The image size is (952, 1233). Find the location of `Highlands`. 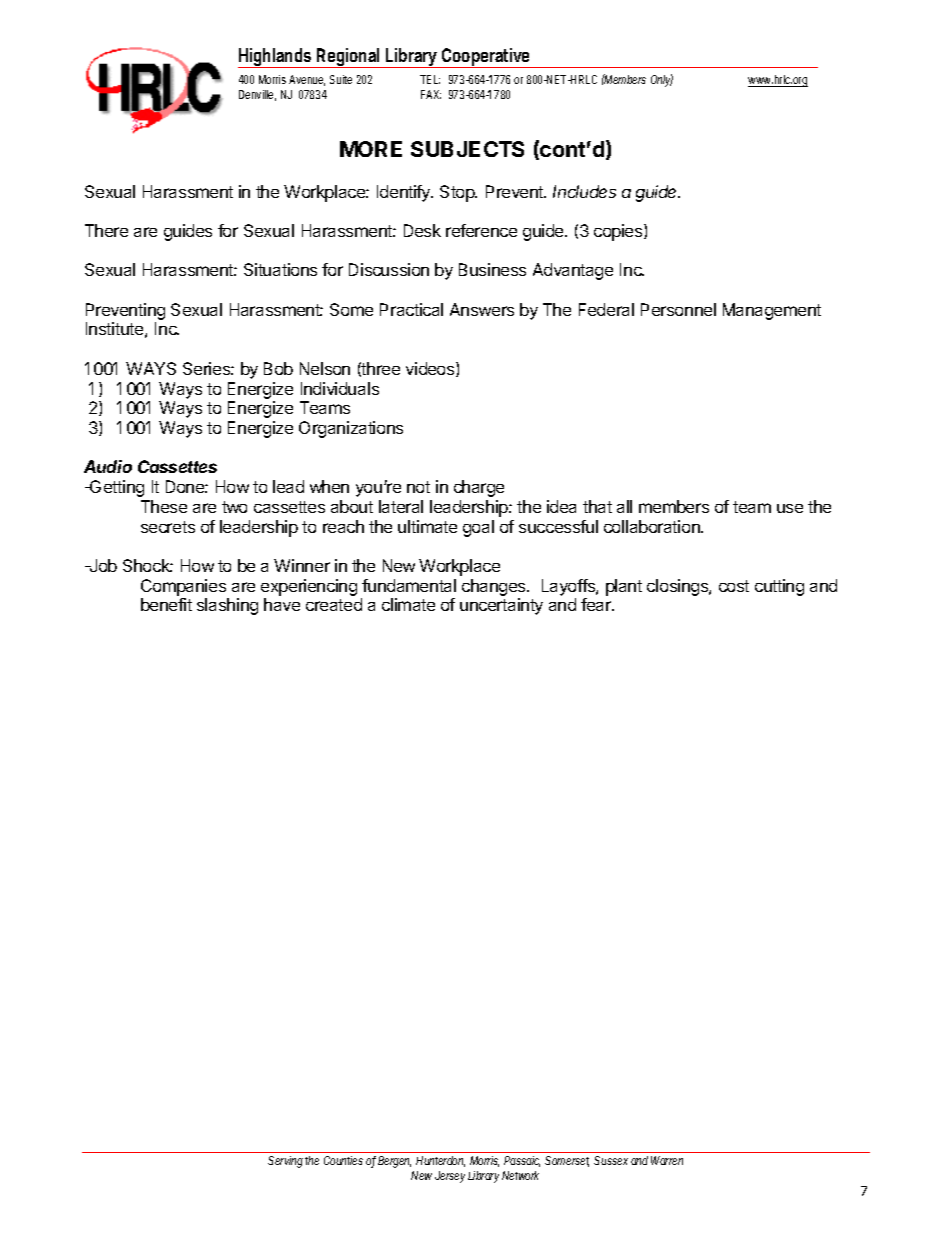

Highlands is located at coordinates (275, 58).
